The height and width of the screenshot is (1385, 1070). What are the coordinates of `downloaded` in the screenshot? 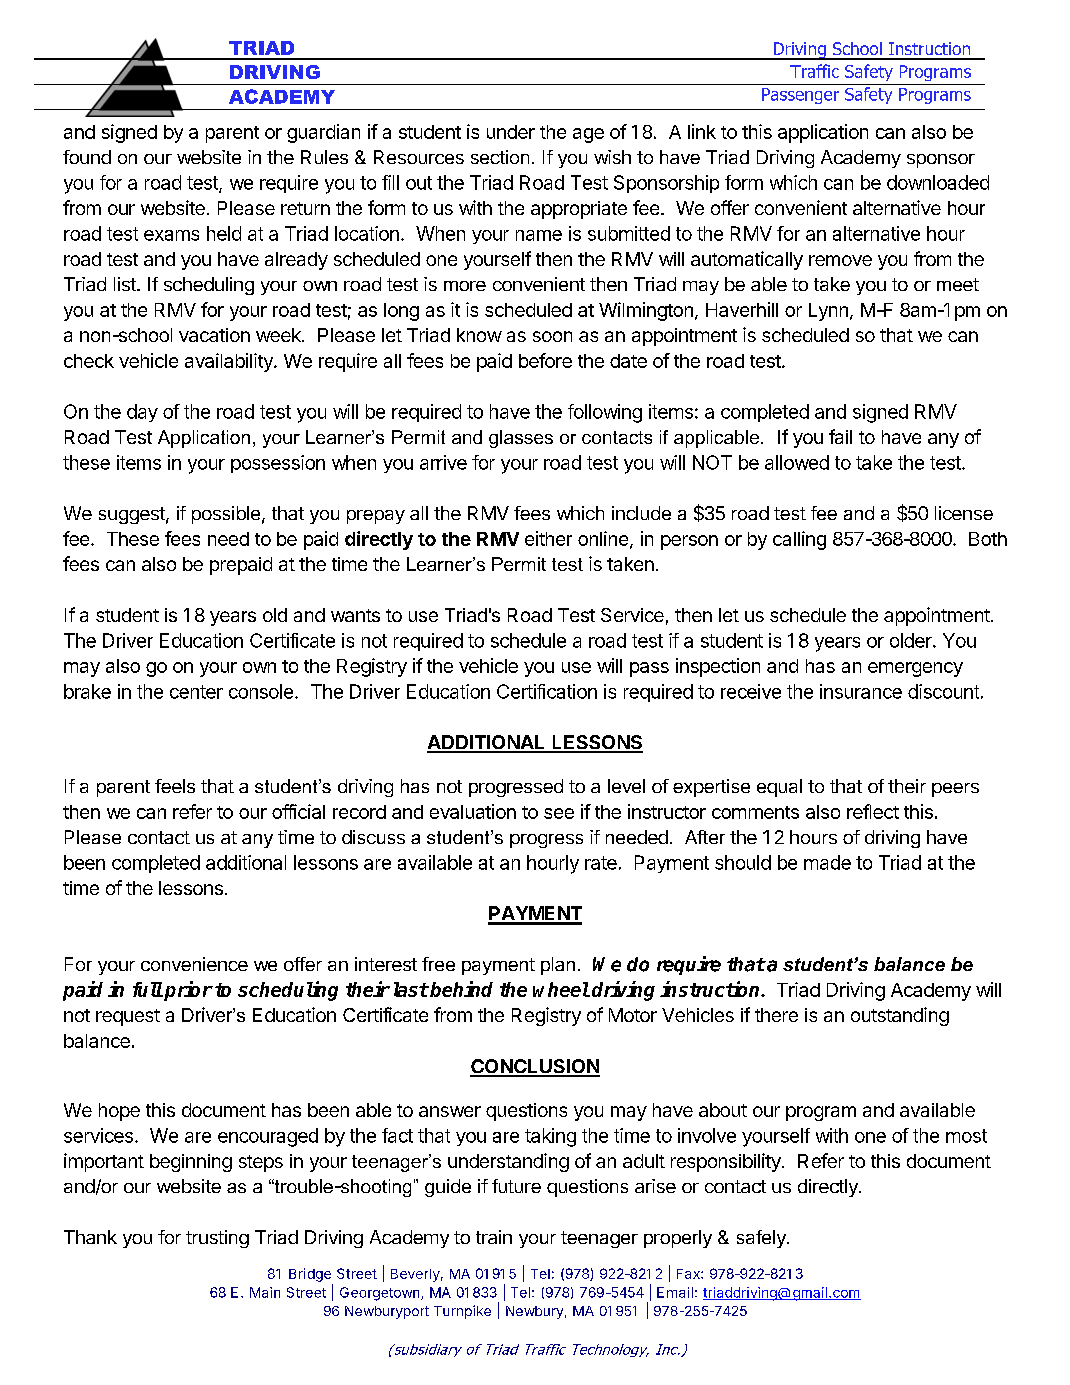 It's located at (938, 182).
